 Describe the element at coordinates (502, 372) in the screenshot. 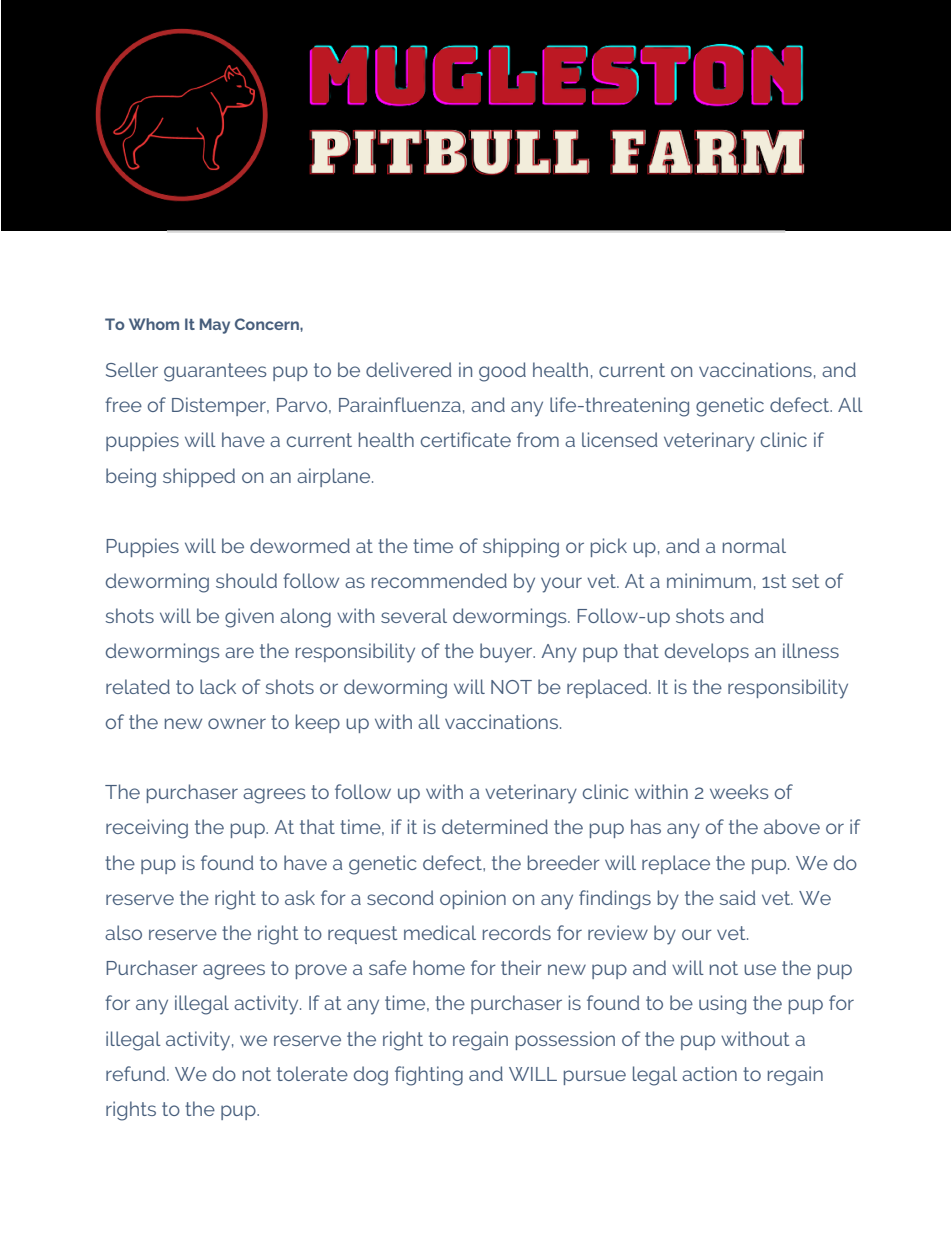

I see `good` at that location.
